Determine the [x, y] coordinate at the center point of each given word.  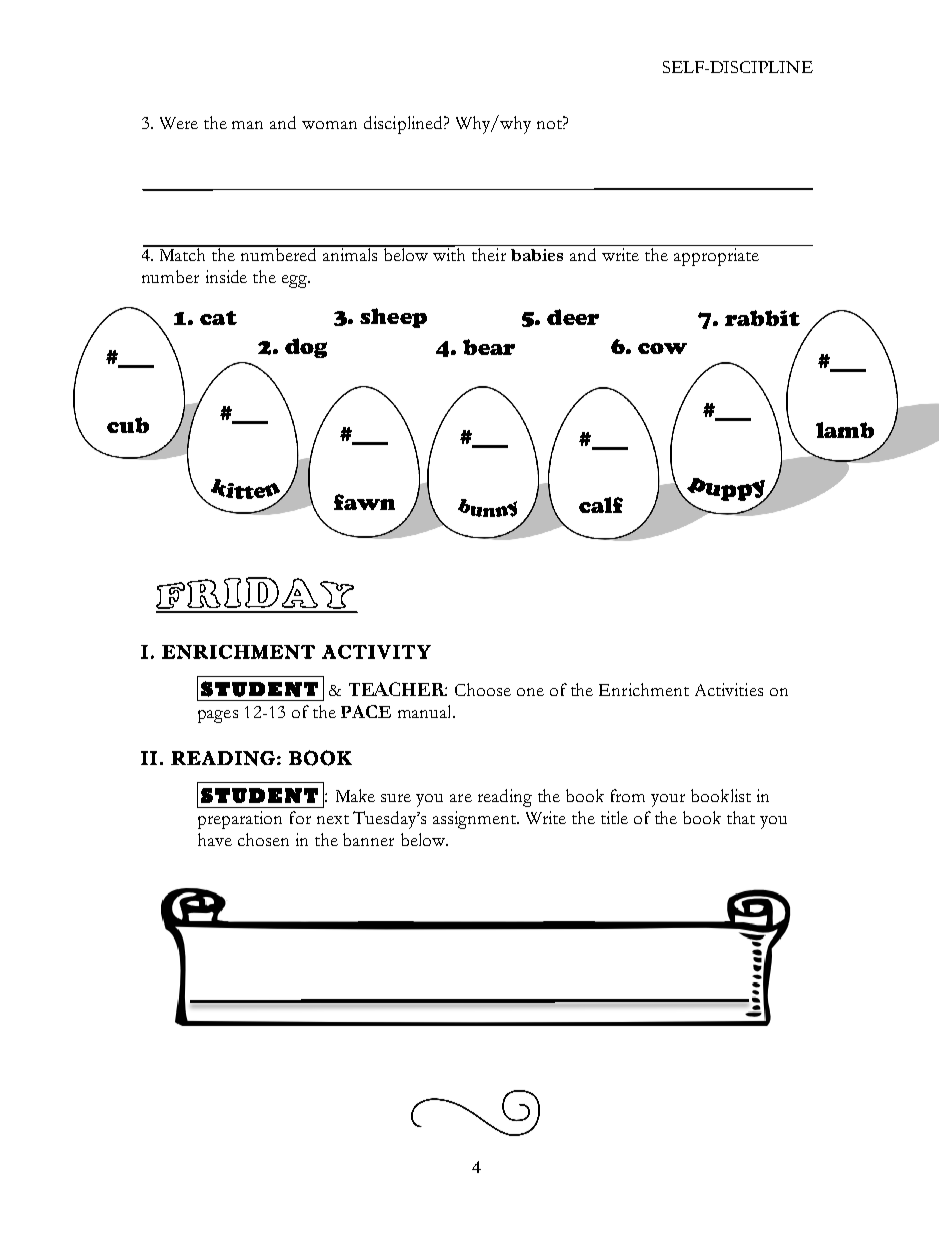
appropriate [716, 257]
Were [179, 123]
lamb [845, 430]
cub [128, 425]
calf [601, 505]
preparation [240, 820]
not [550, 124]
